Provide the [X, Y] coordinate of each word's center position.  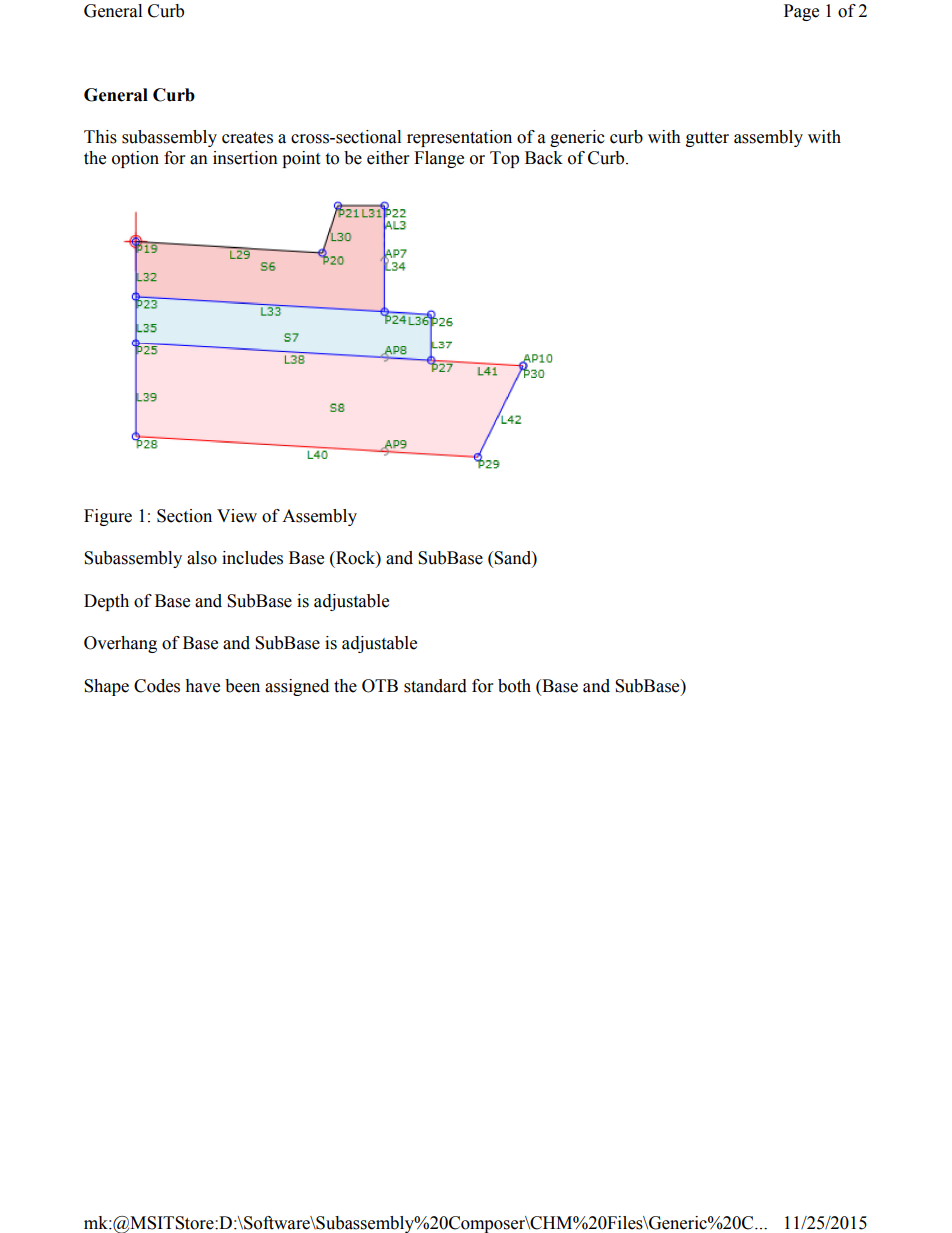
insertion [245, 158]
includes [252, 558]
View [237, 516]
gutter [707, 139]
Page [801, 12]
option [135, 159]
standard [435, 686]
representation [459, 138]
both [514, 686]
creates [247, 138]
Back [544, 158]
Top [504, 159]
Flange [439, 159]
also [202, 558]
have [202, 686]
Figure [108, 517]
